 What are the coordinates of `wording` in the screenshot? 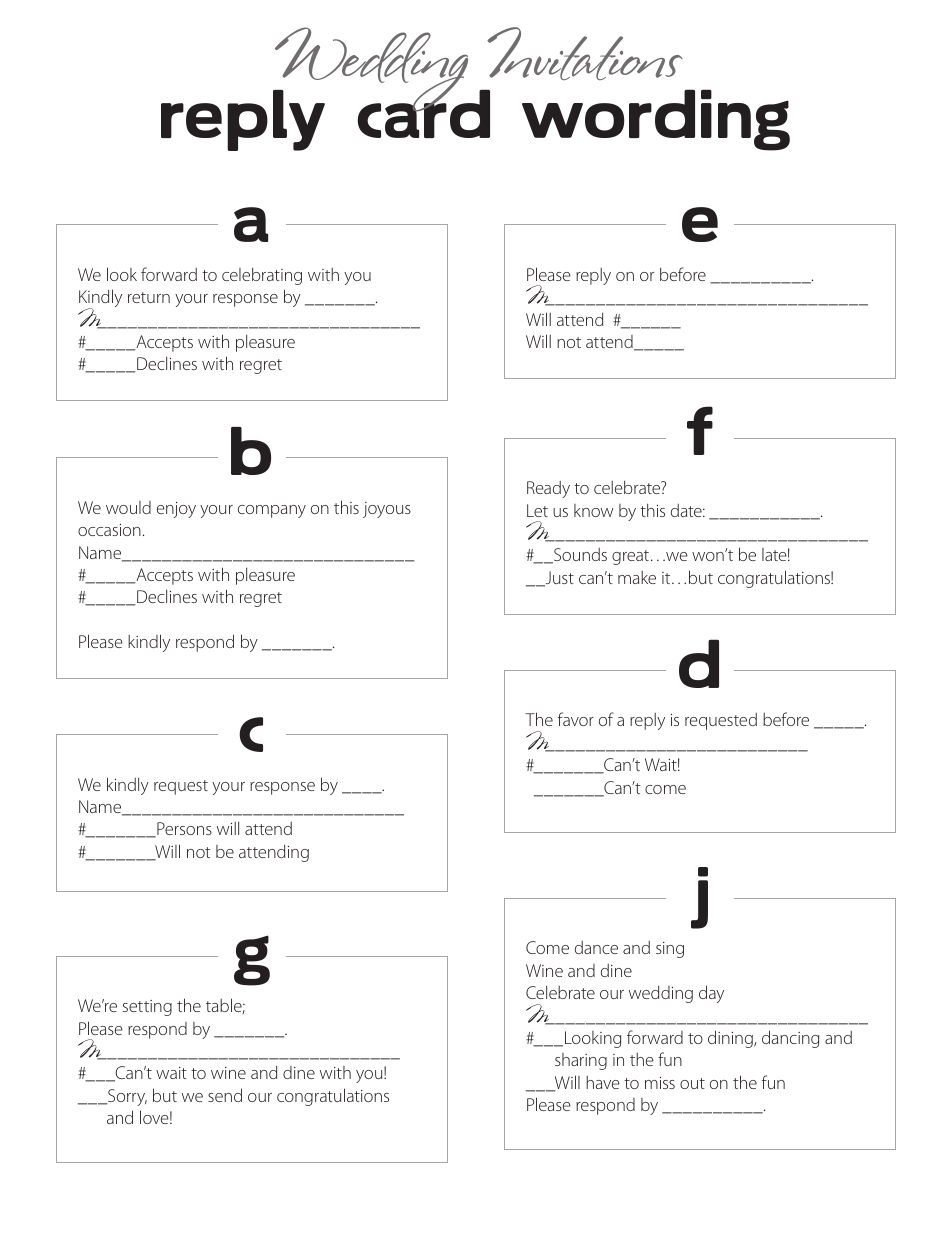 It's located at (656, 120).
